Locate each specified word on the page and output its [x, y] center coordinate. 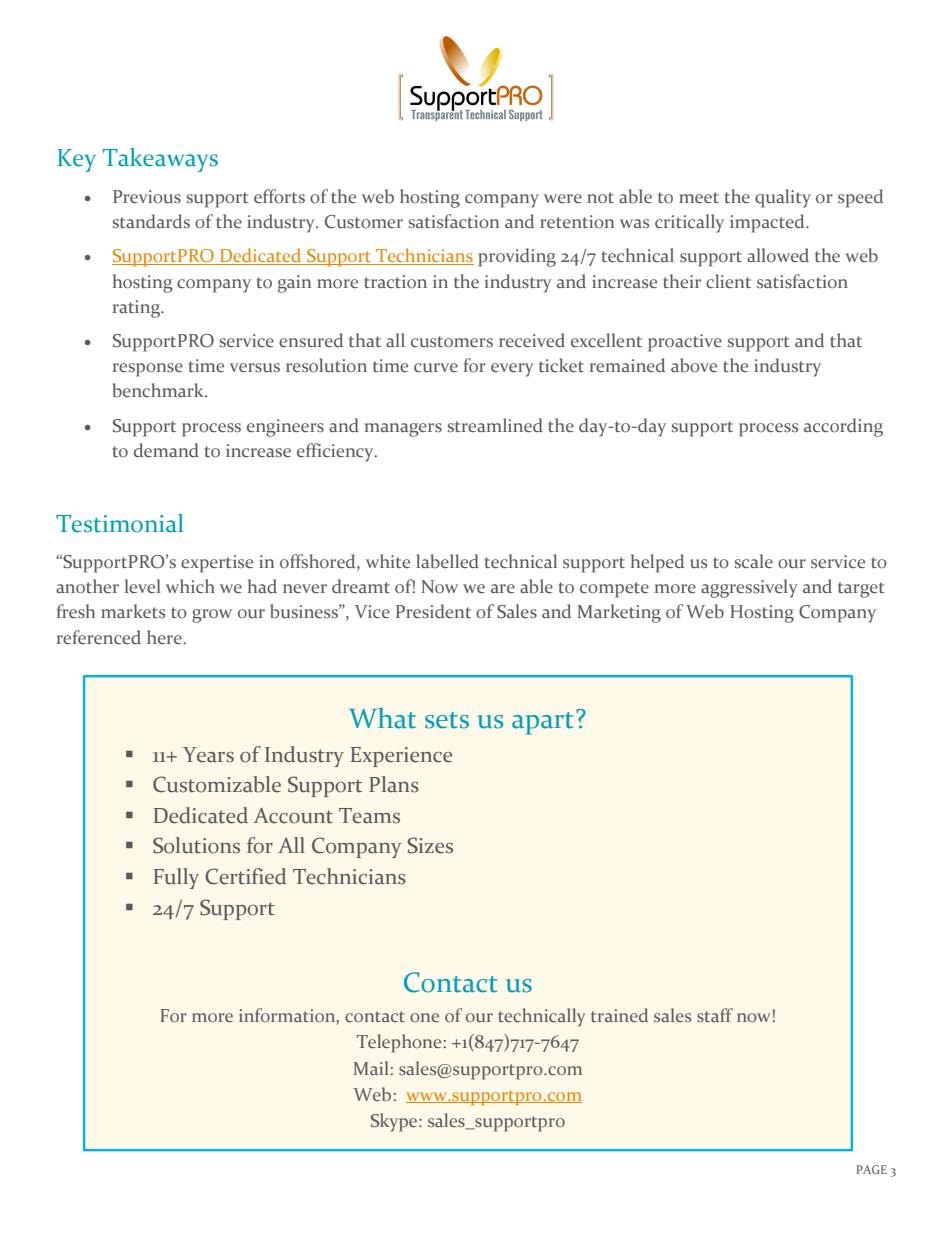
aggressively [749, 588]
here [165, 637]
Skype [395, 1122]
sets [447, 720]
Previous [147, 197]
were [563, 199]
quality [783, 198]
